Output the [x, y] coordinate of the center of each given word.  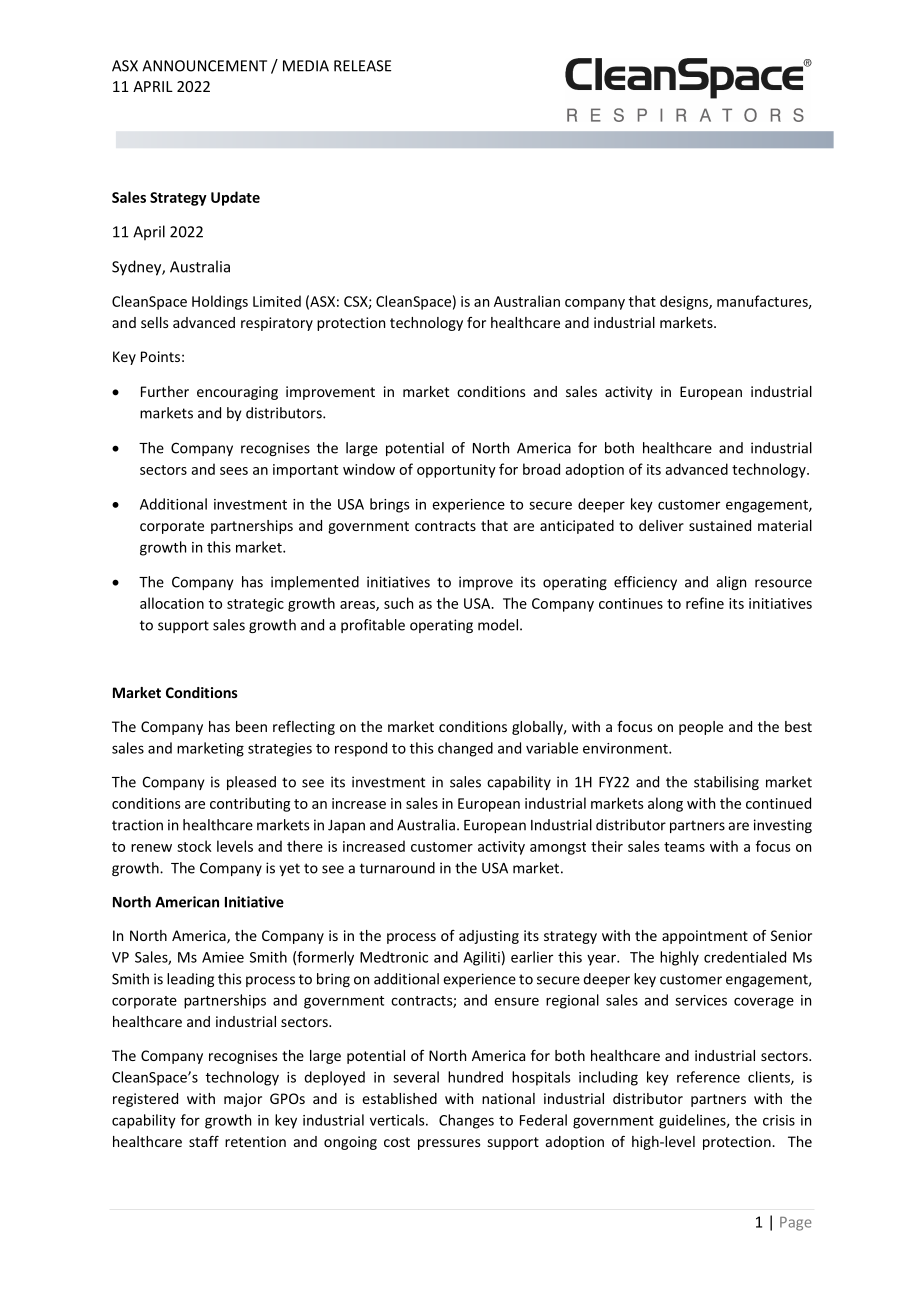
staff [204, 1141]
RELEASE [362, 66]
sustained [720, 525]
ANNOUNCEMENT [204, 66]
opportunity [456, 471]
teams [684, 847]
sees [234, 471]
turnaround [397, 868]
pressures [449, 1144]
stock [194, 846]
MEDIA [306, 66]
